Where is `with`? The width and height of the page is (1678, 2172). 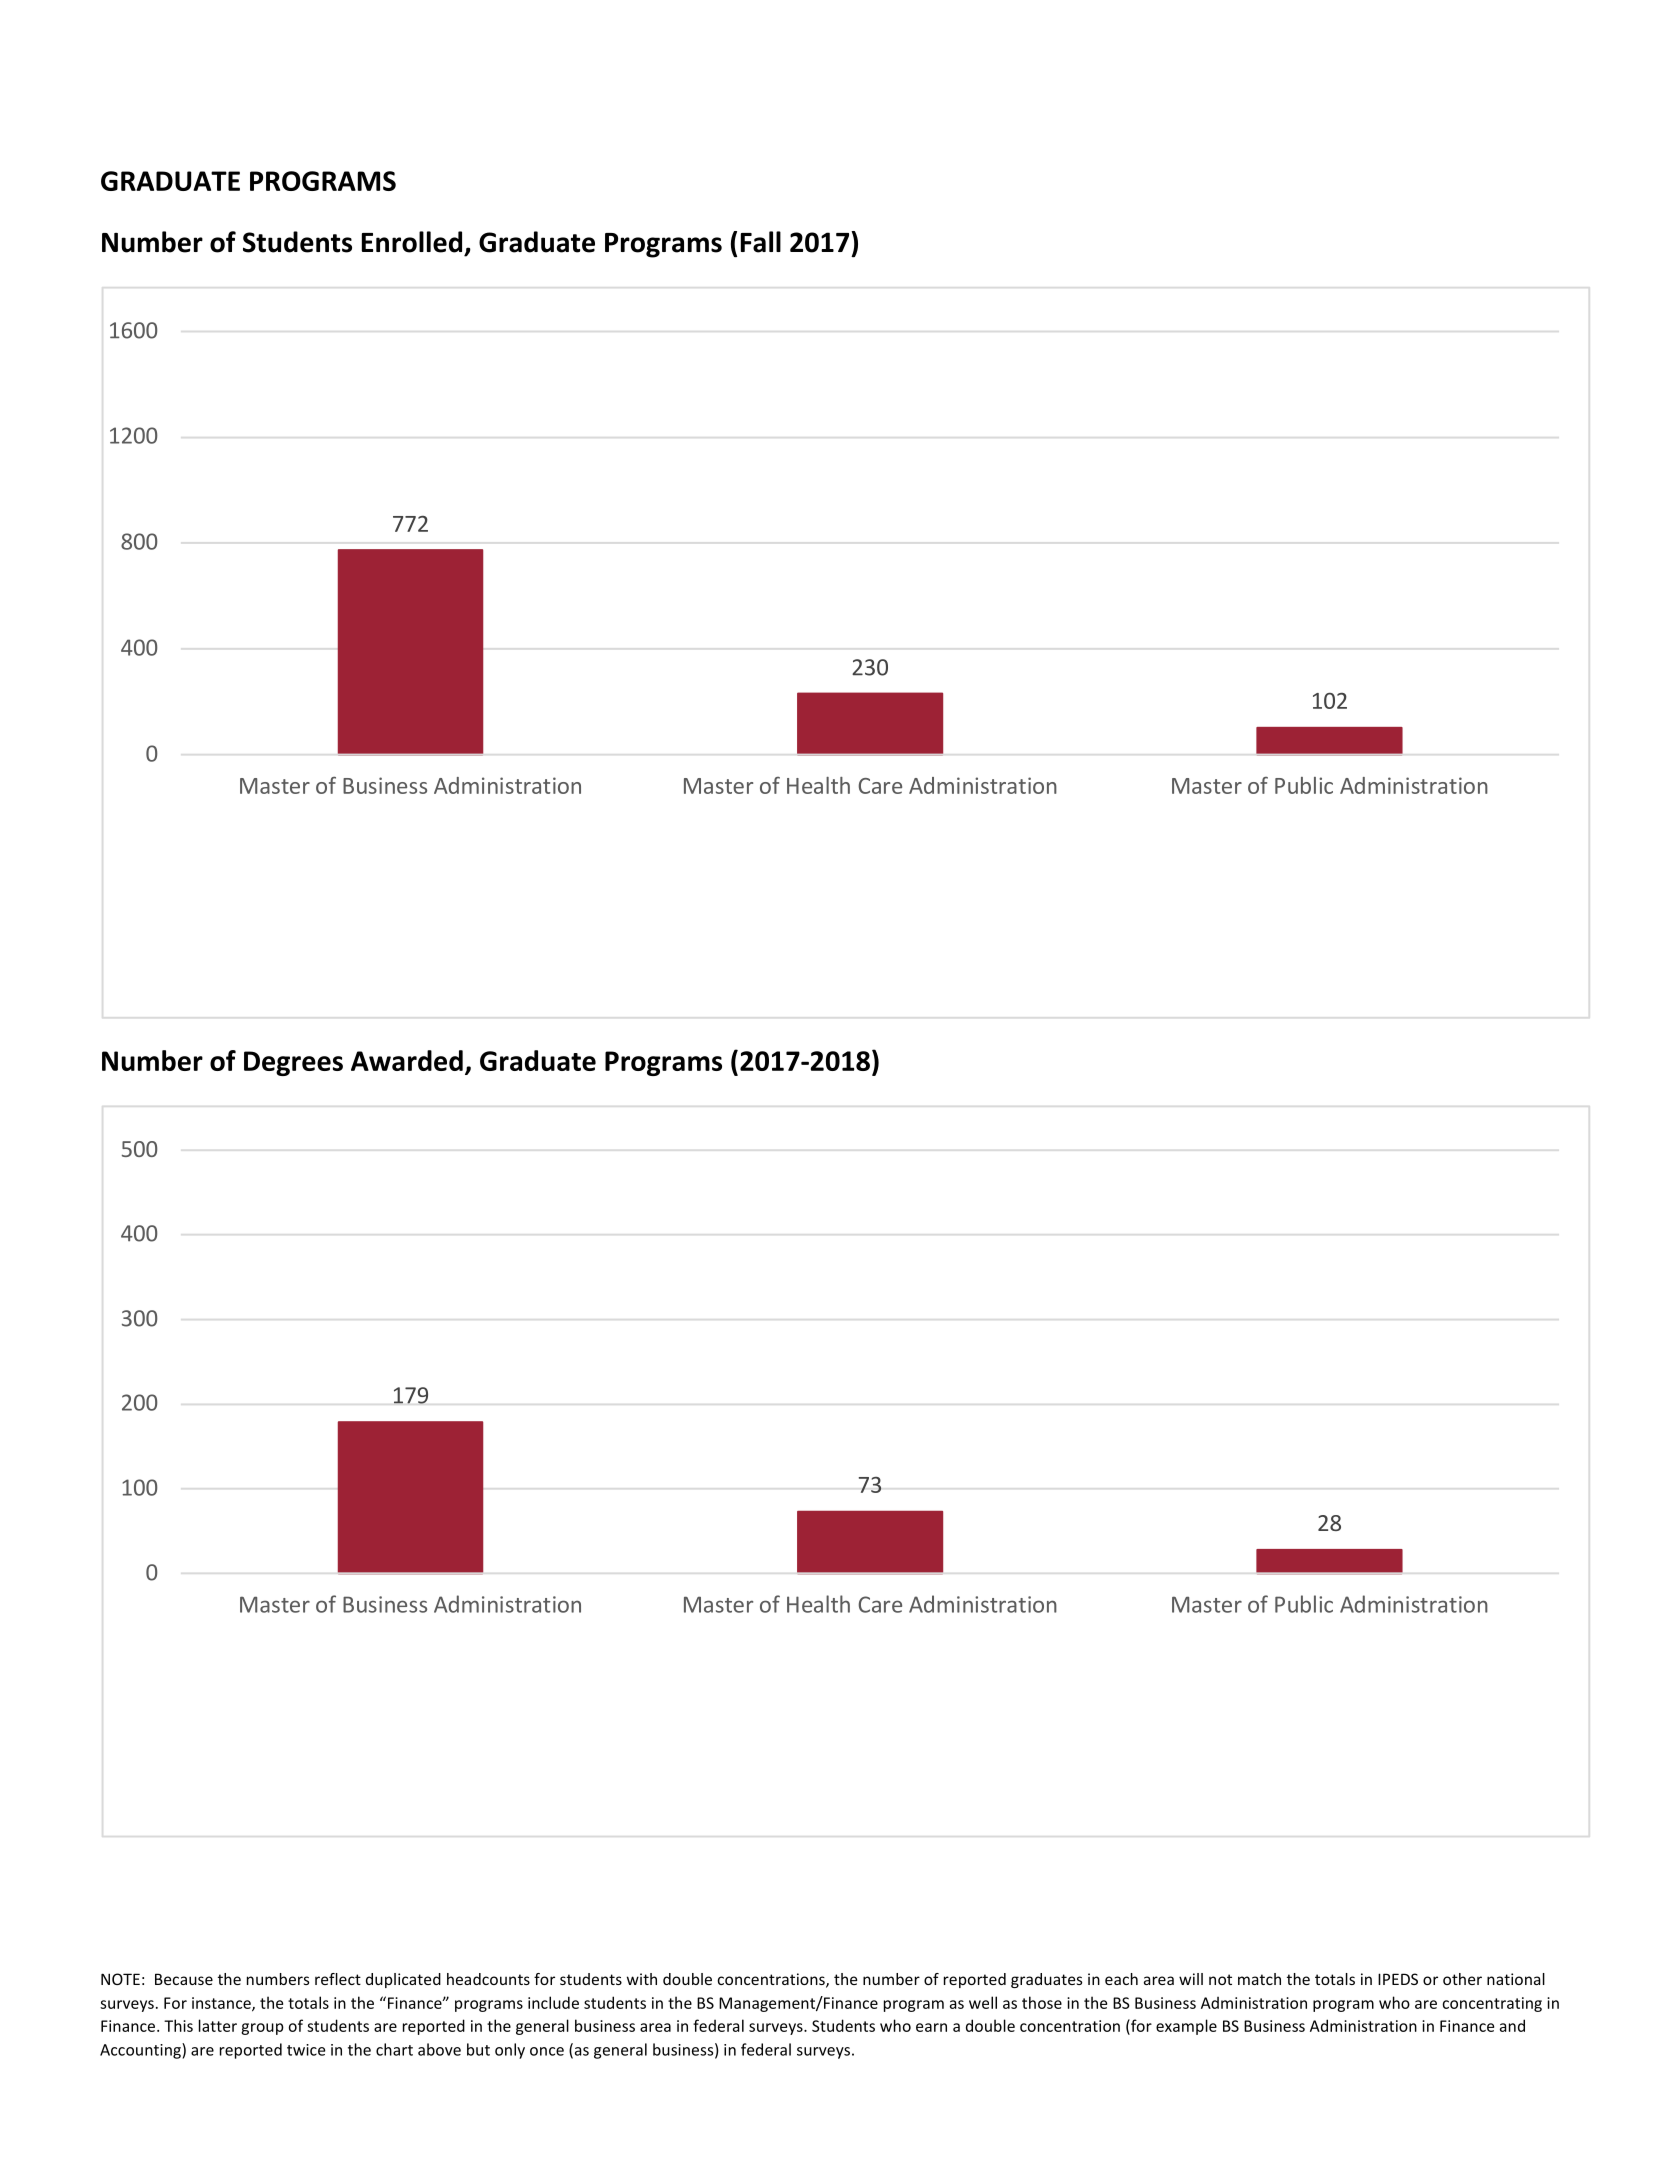
with is located at coordinates (642, 1979).
